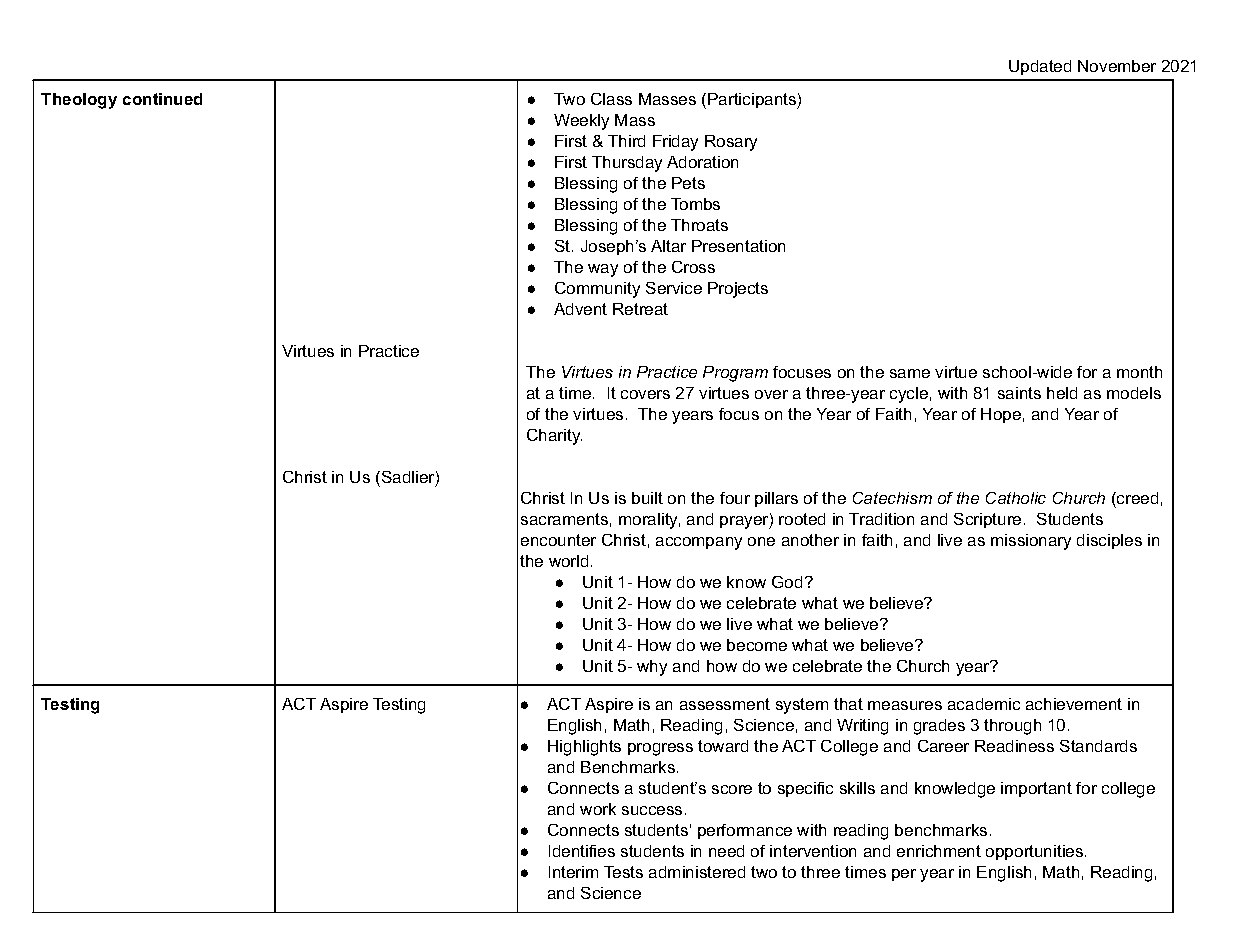 The height and width of the screenshot is (952, 1233). What do you see at coordinates (611, 99) in the screenshot?
I see `Class` at bounding box center [611, 99].
